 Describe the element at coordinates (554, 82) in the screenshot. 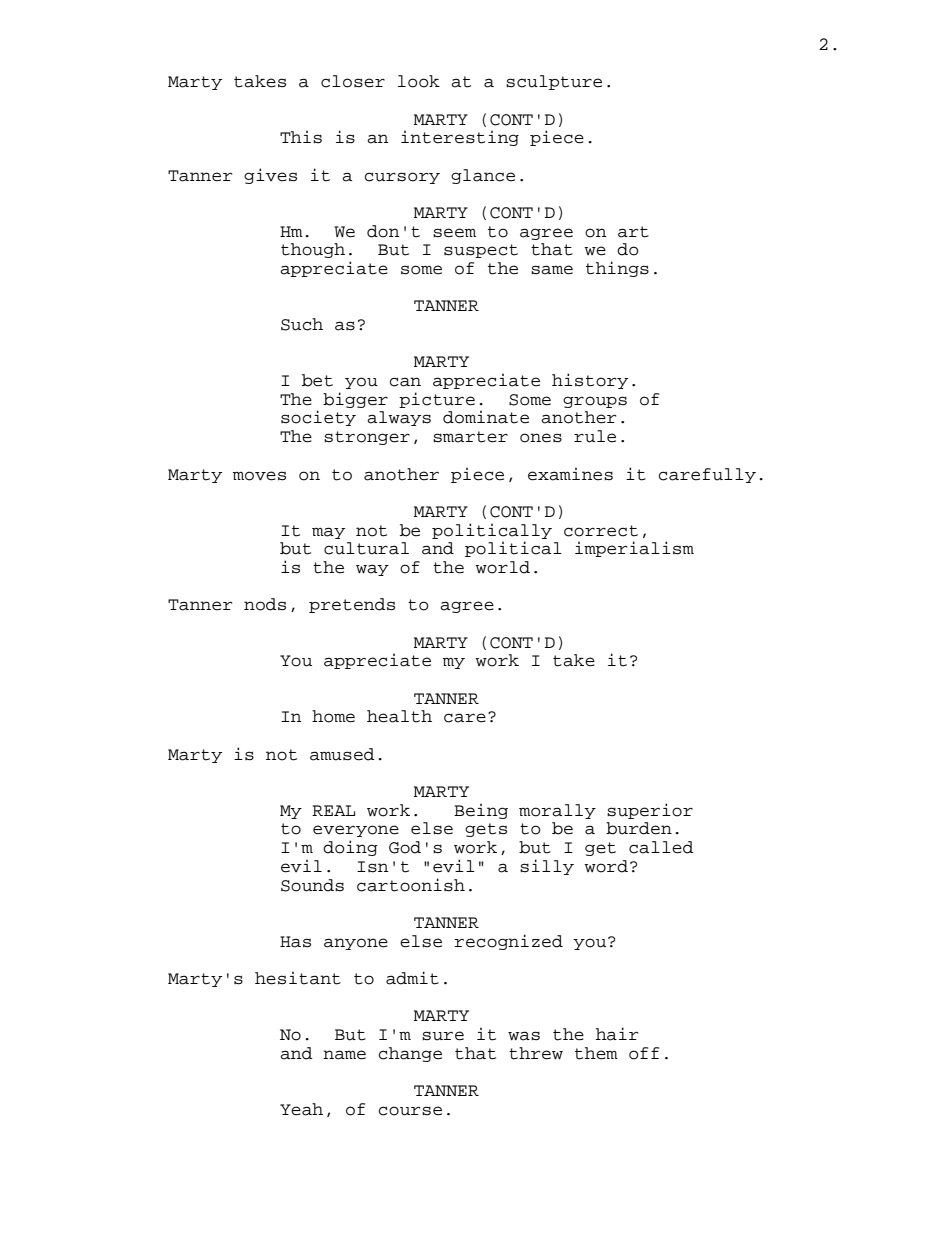

I see `sculpture` at that location.
